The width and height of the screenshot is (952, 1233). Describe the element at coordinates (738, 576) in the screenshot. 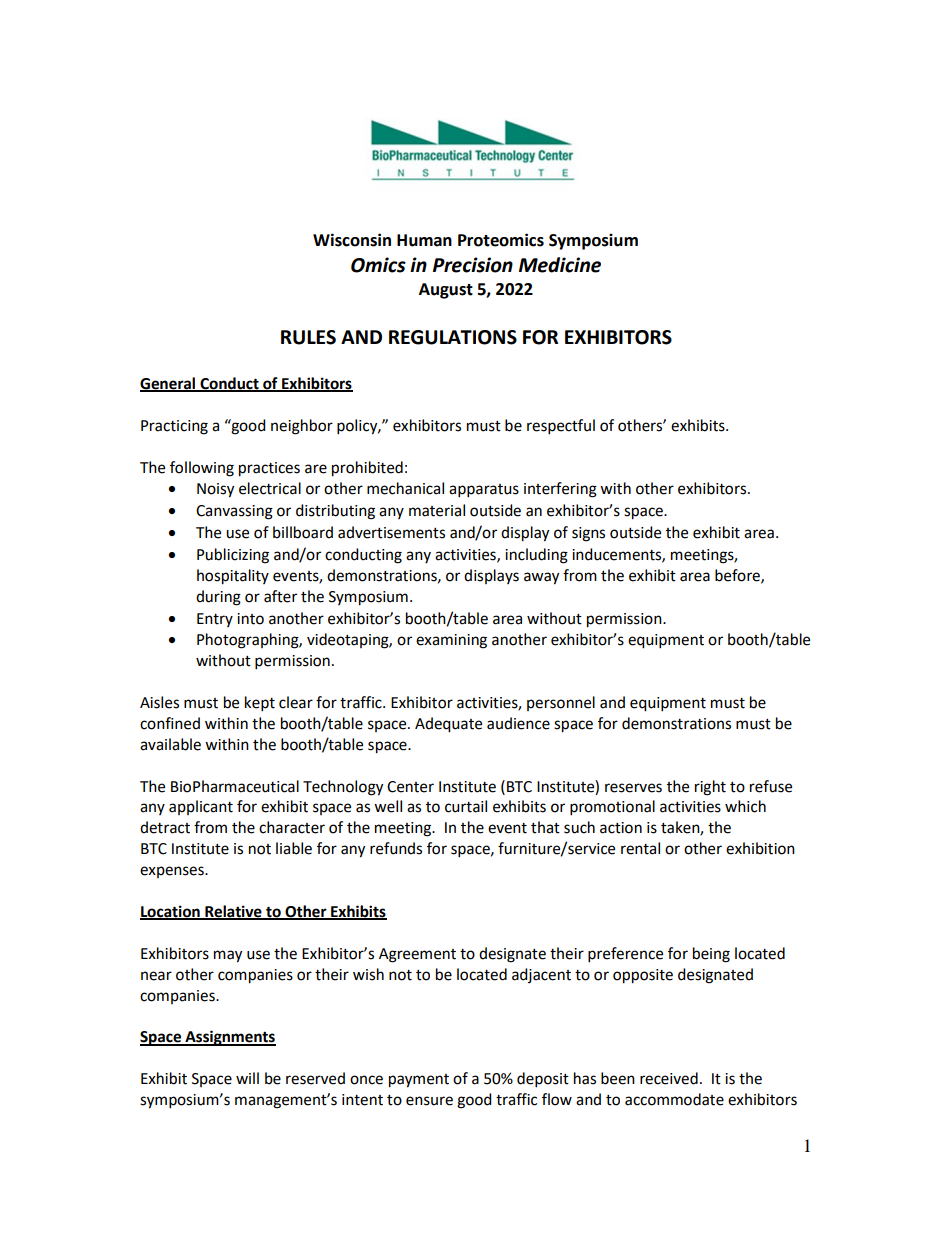

I see `before` at that location.
